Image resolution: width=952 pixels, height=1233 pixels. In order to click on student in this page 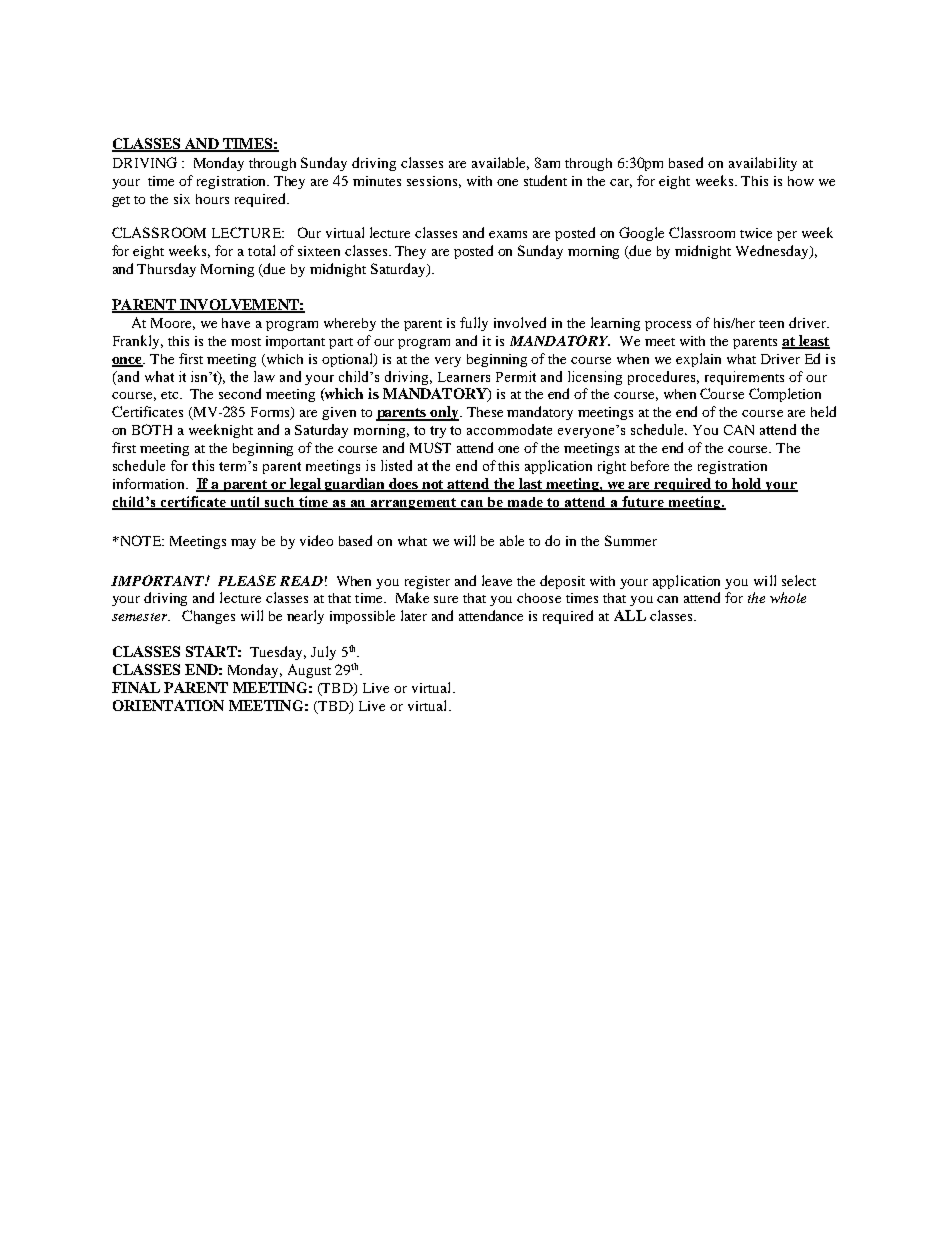, I will do `click(545, 180)`.
